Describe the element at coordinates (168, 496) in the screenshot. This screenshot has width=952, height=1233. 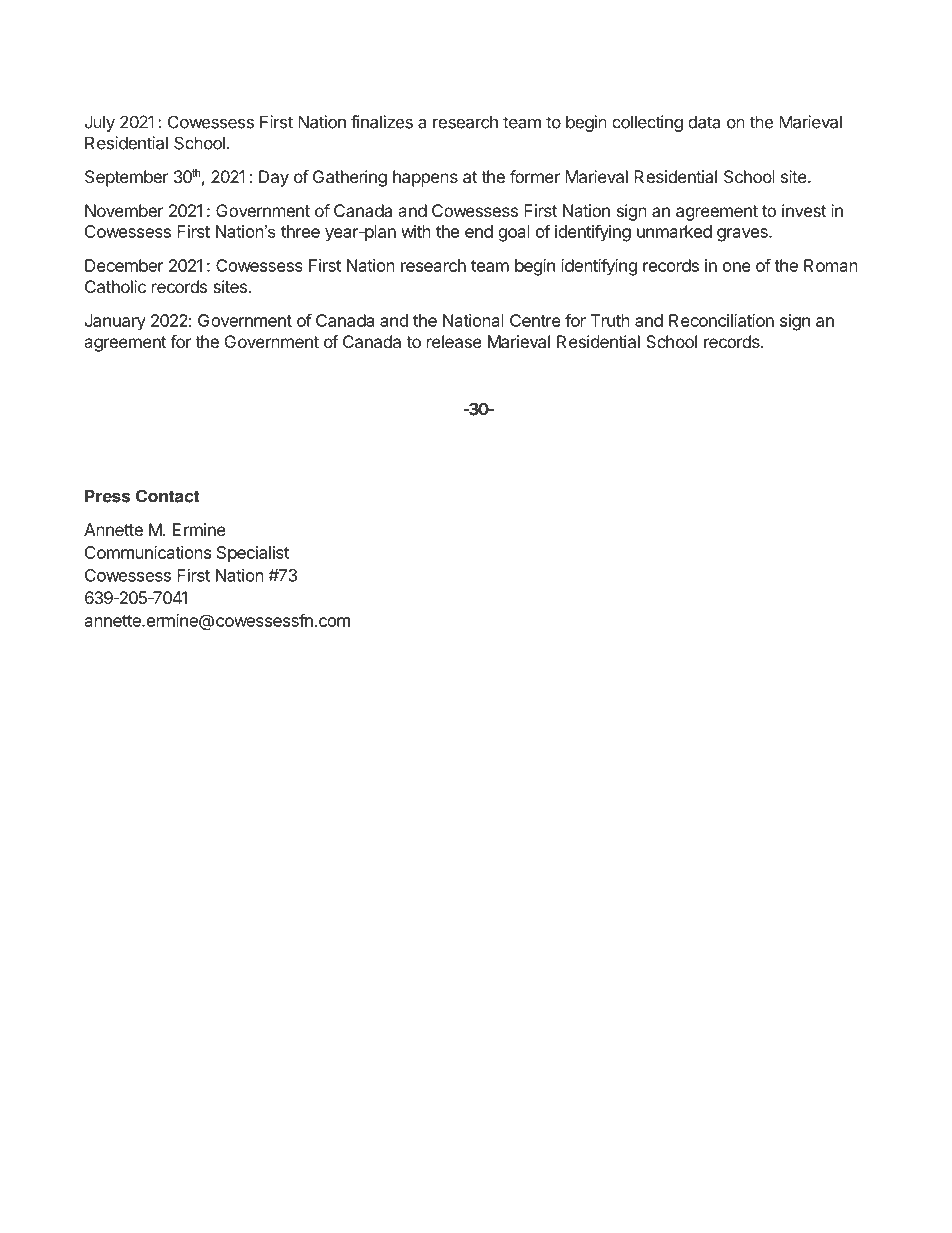
I see `Contact` at that location.
